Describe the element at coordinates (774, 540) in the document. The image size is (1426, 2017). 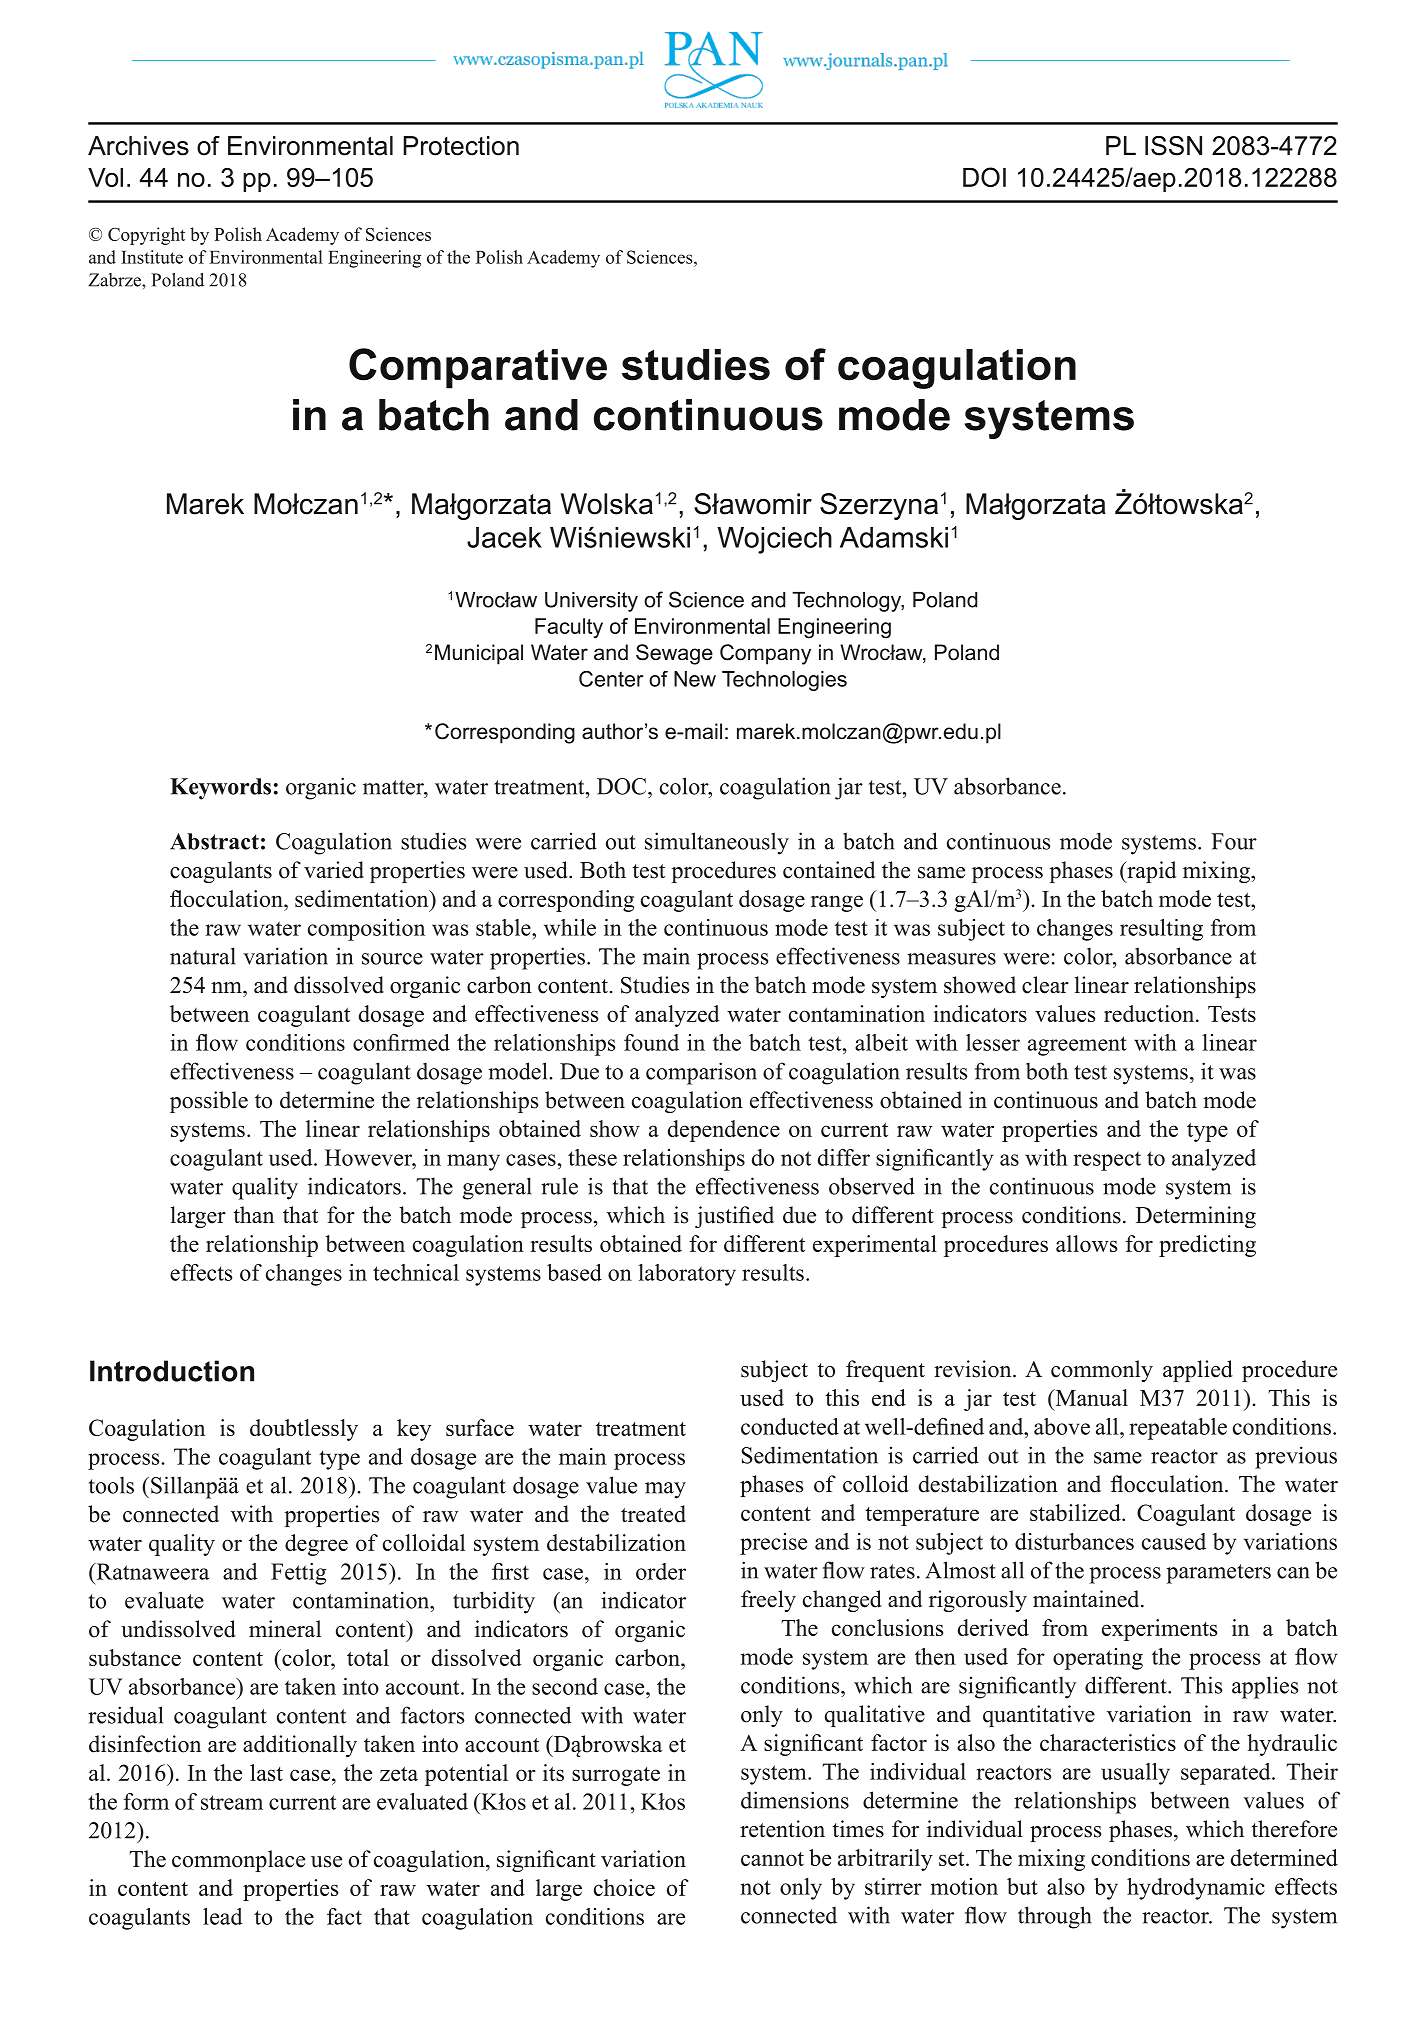
I see `Wojciech` at that location.
